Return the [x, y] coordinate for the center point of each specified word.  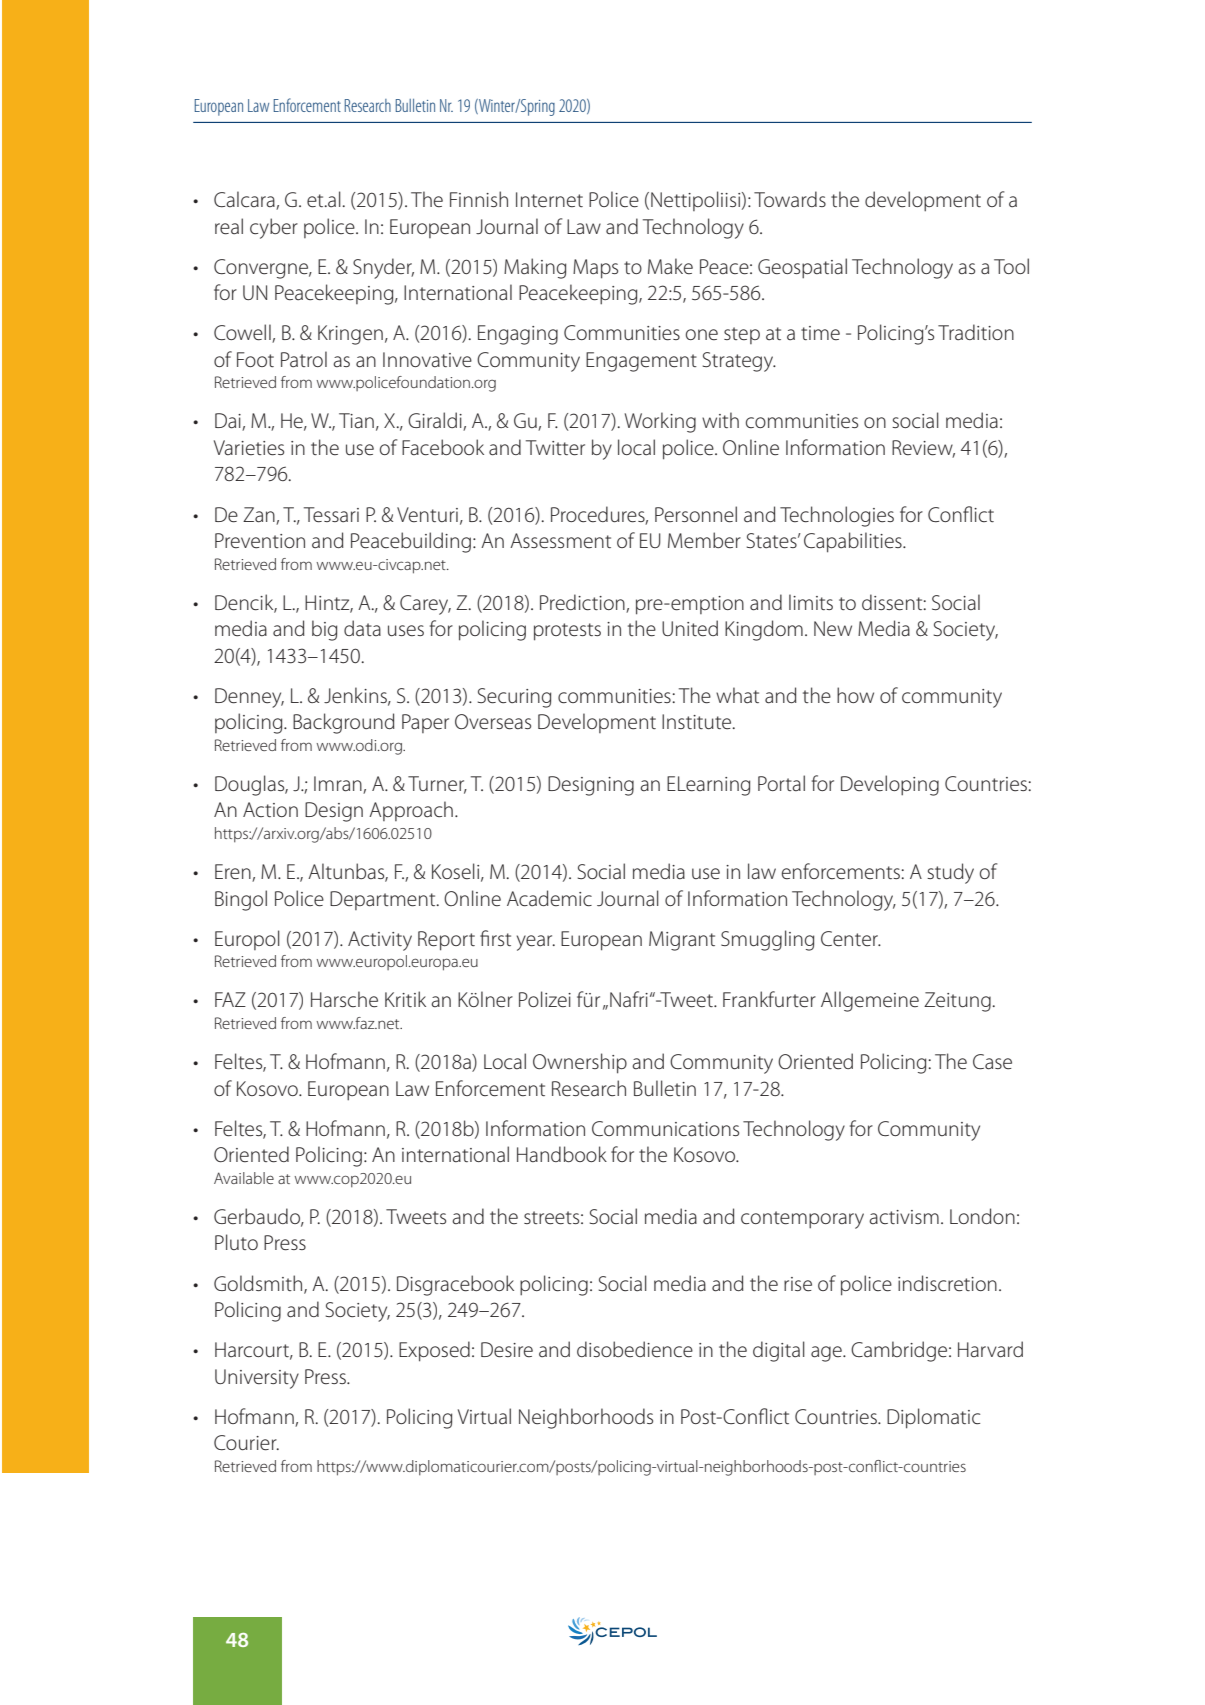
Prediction [582, 602]
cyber [274, 228]
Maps [595, 269]
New [833, 629]
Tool [1011, 266]
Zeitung [957, 1002]
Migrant [682, 941]
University [257, 1379]
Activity [380, 941]
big [324, 630]
